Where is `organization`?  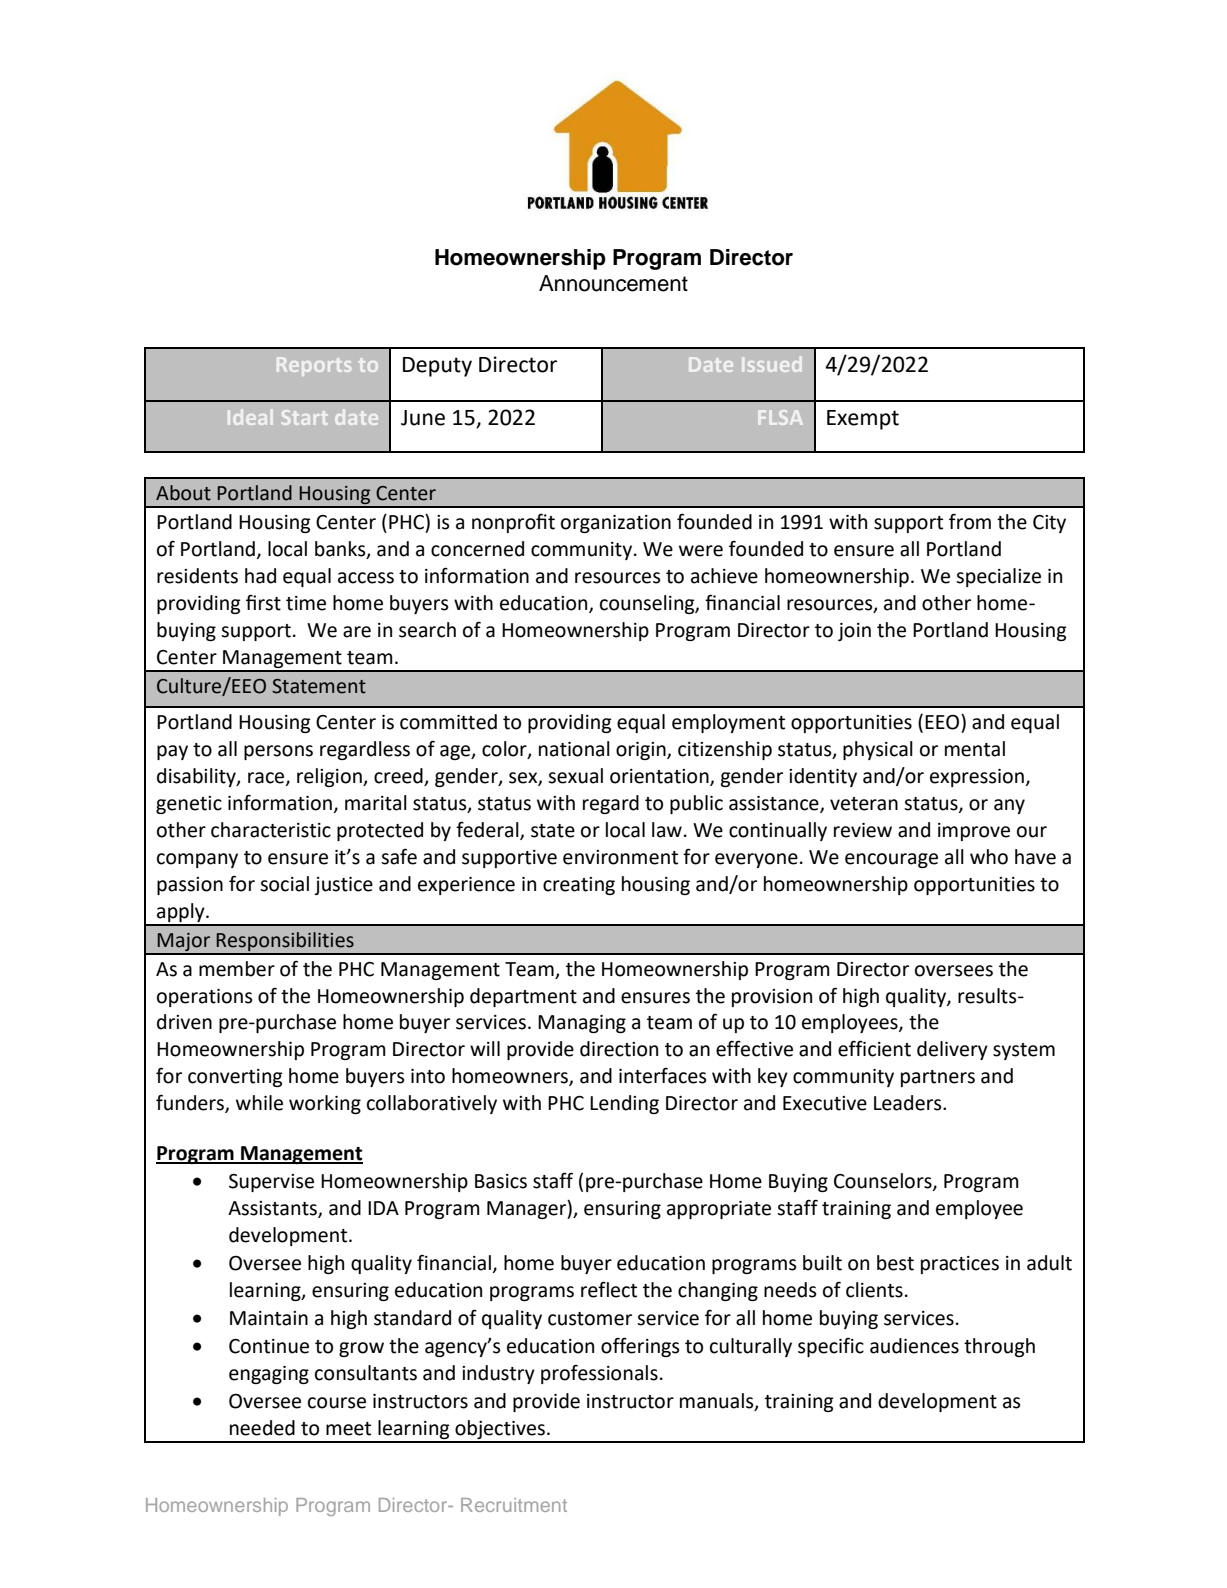
organization is located at coordinates (616, 524).
